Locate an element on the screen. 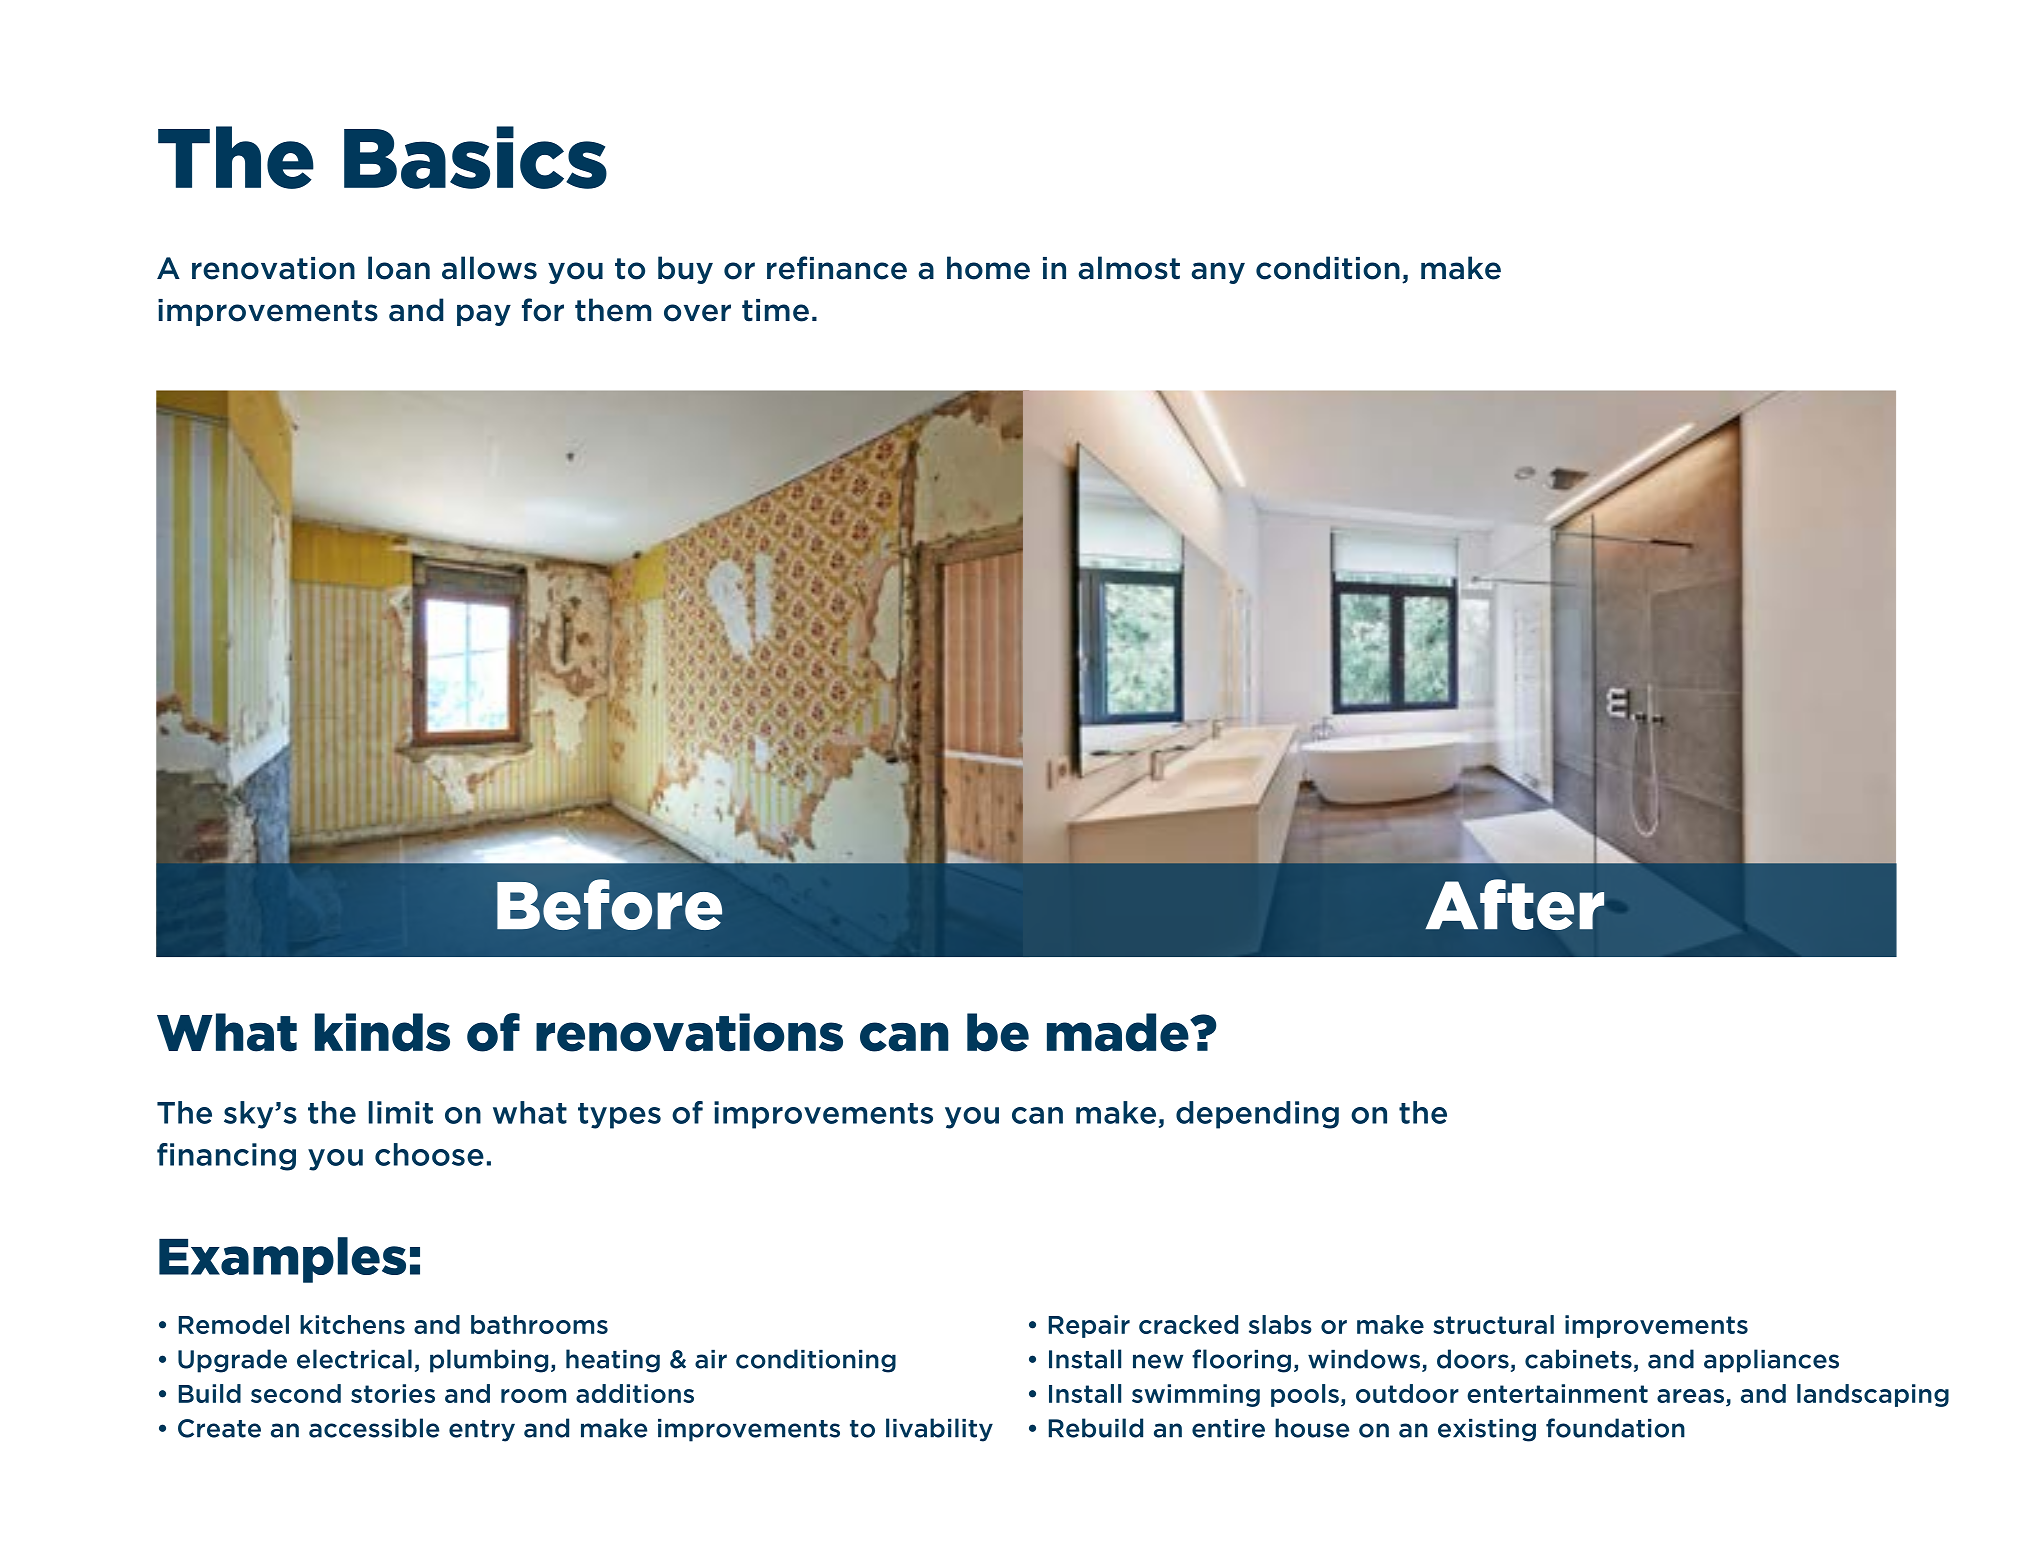  made is located at coordinates (1119, 1032).
